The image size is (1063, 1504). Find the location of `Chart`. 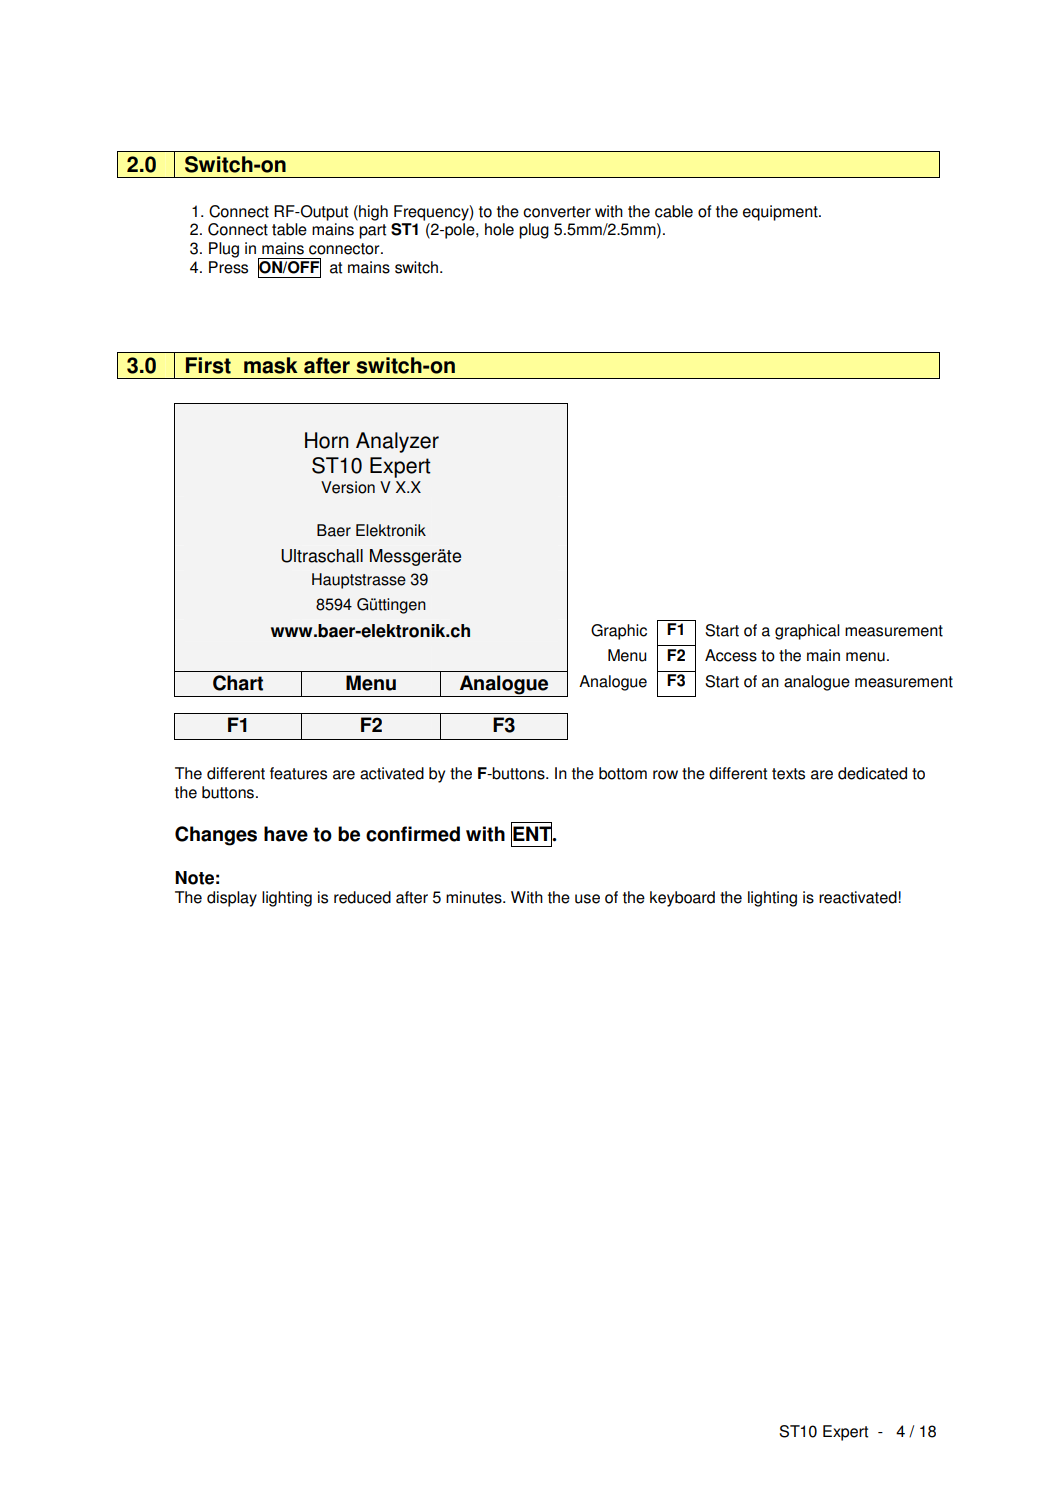

Chart is located at coordinates (238, 683).
